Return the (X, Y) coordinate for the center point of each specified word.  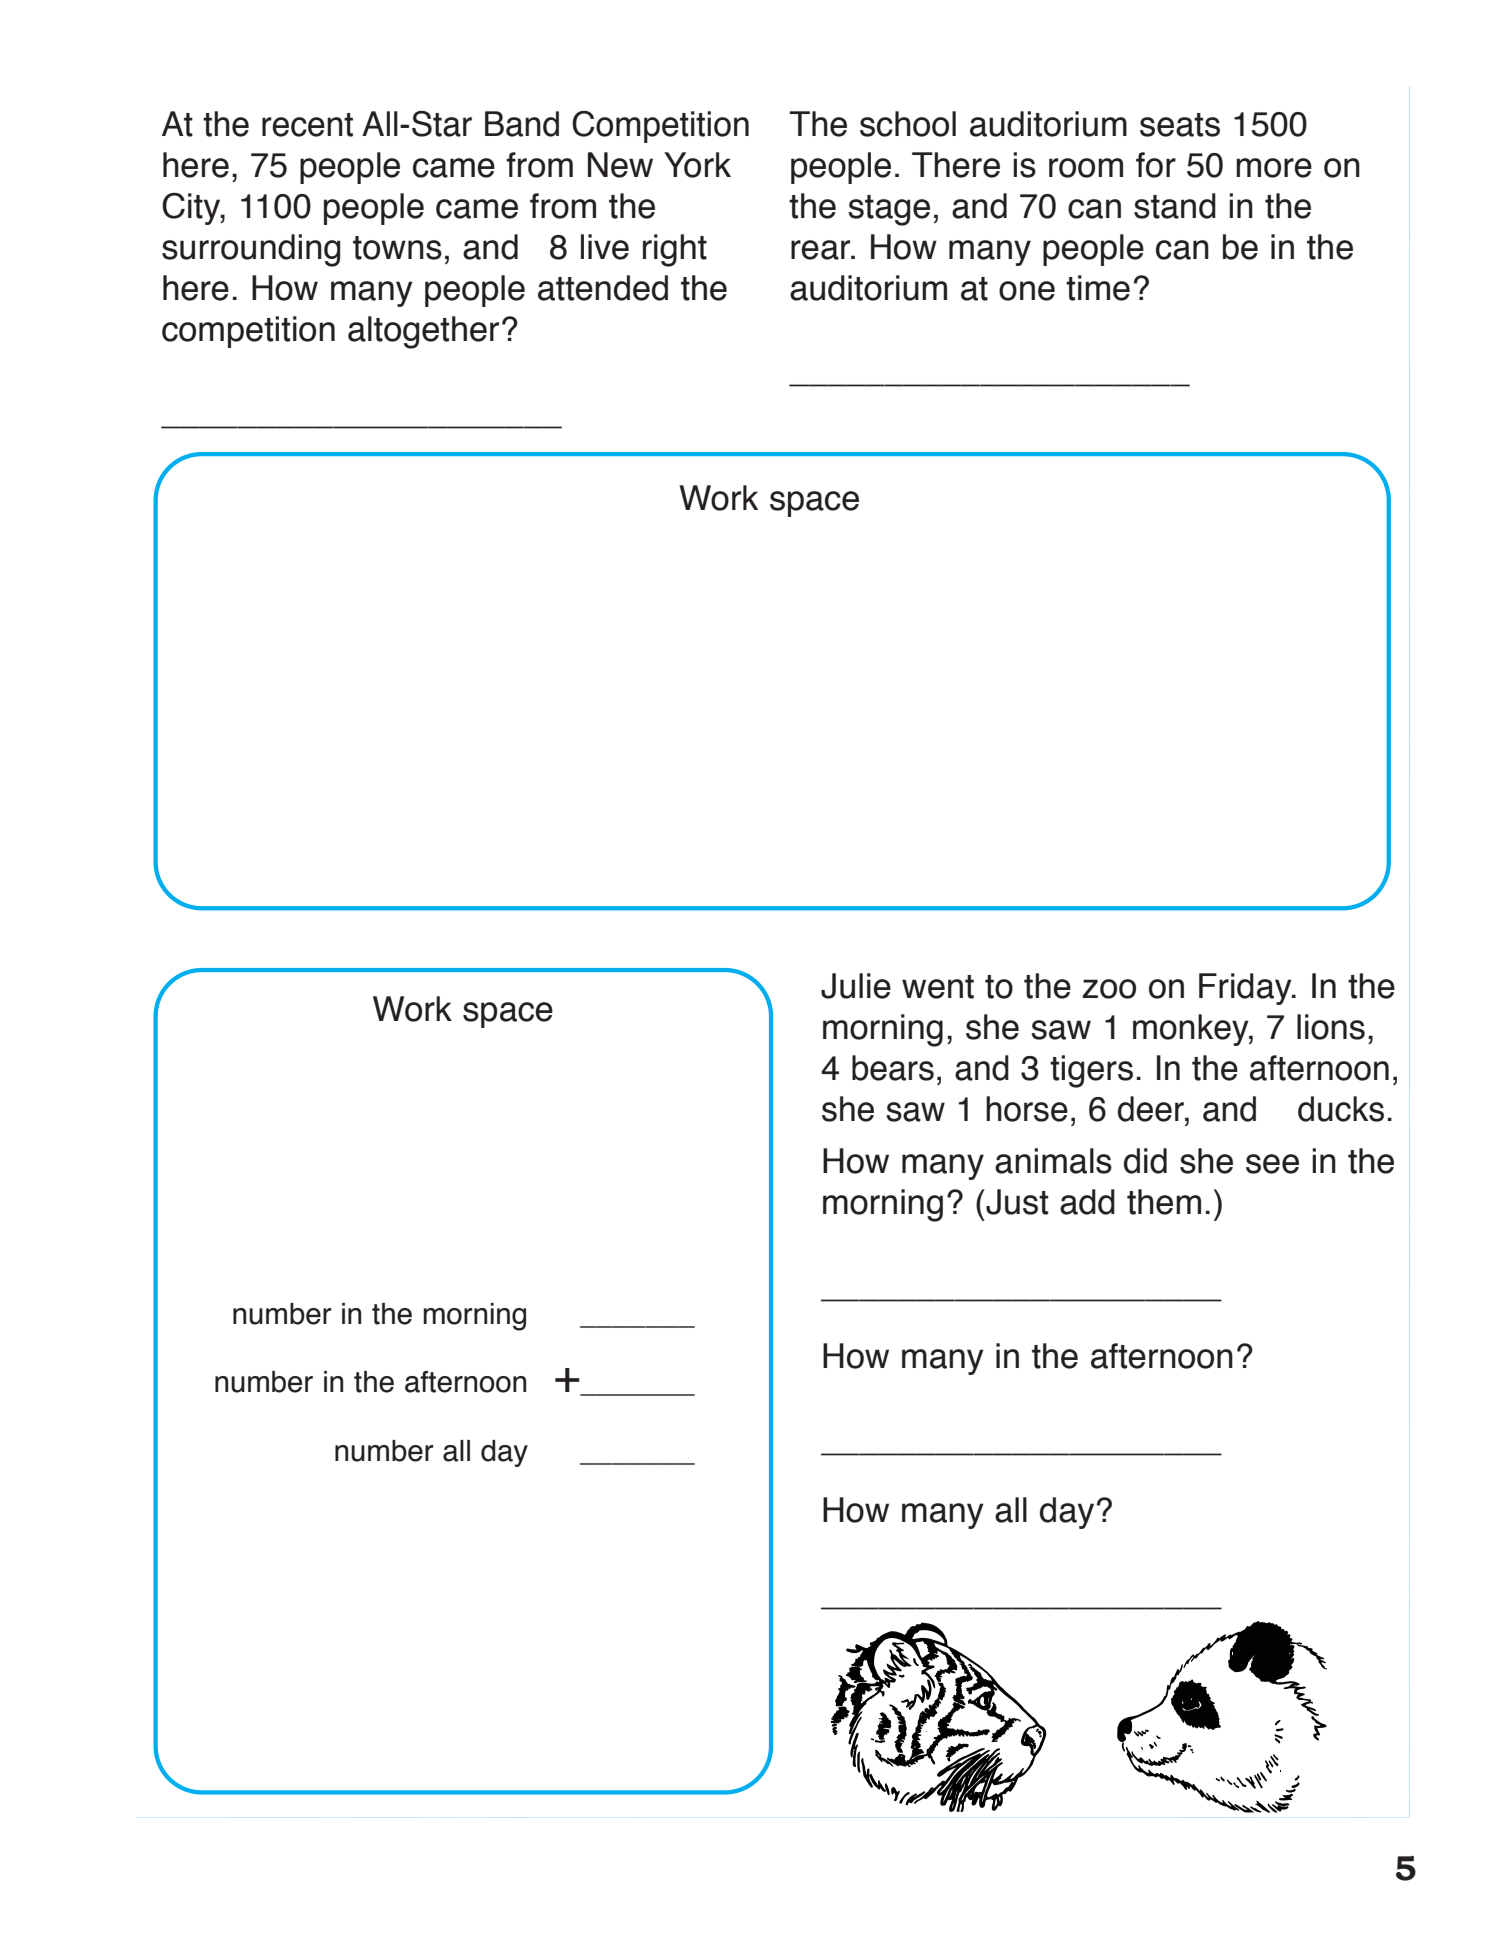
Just (1016, 1202)
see (1272, 1164)
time (1098, 288)
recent (307, 125)
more (1274, 168)
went (938, 987)
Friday (1246, 989)
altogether (423, 332)
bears (893, 1068)
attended (603, 288)
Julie (856, 986)
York (697, 165)
